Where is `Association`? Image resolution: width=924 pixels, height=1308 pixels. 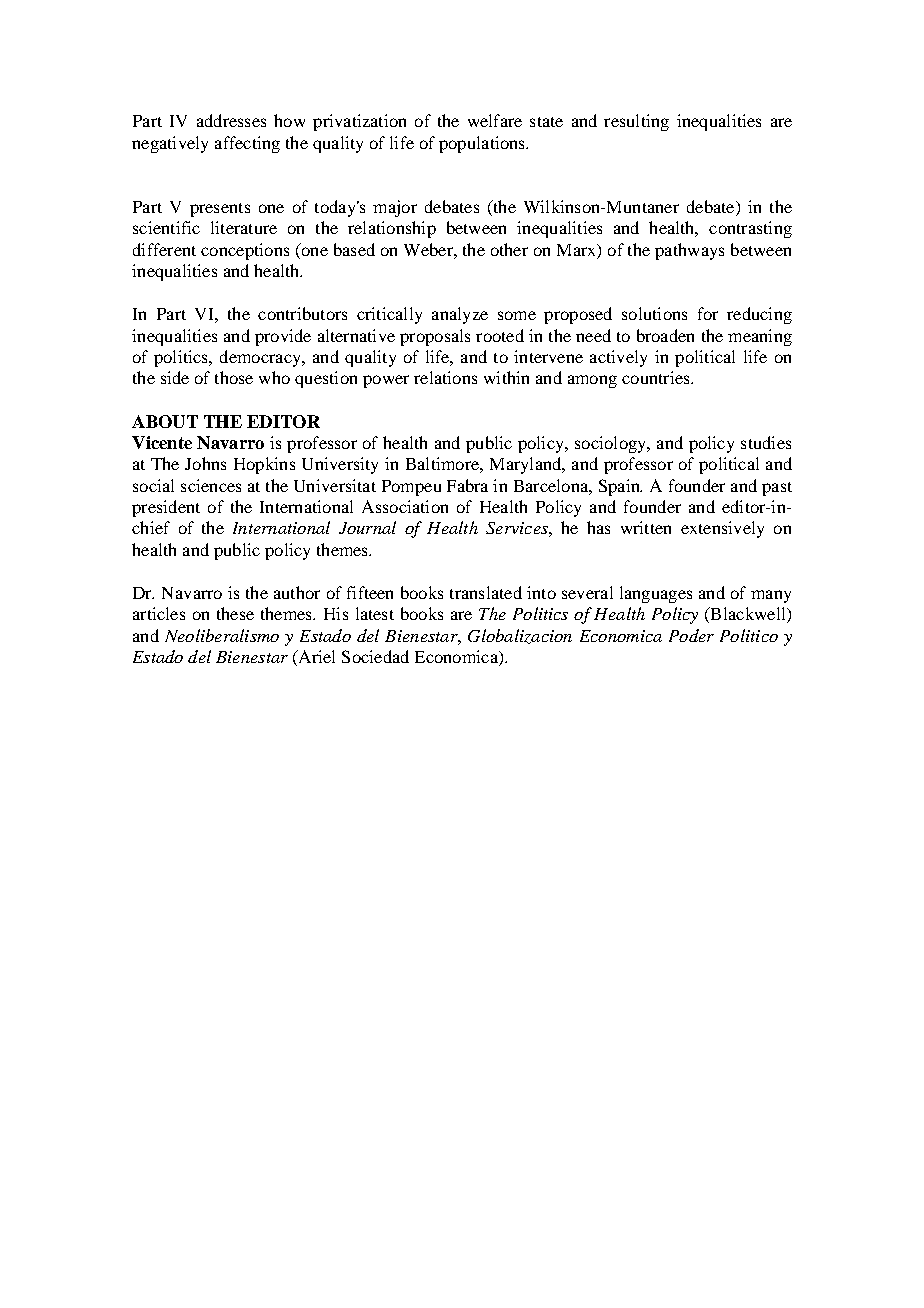
Association is located at coordinates (405, 506).
